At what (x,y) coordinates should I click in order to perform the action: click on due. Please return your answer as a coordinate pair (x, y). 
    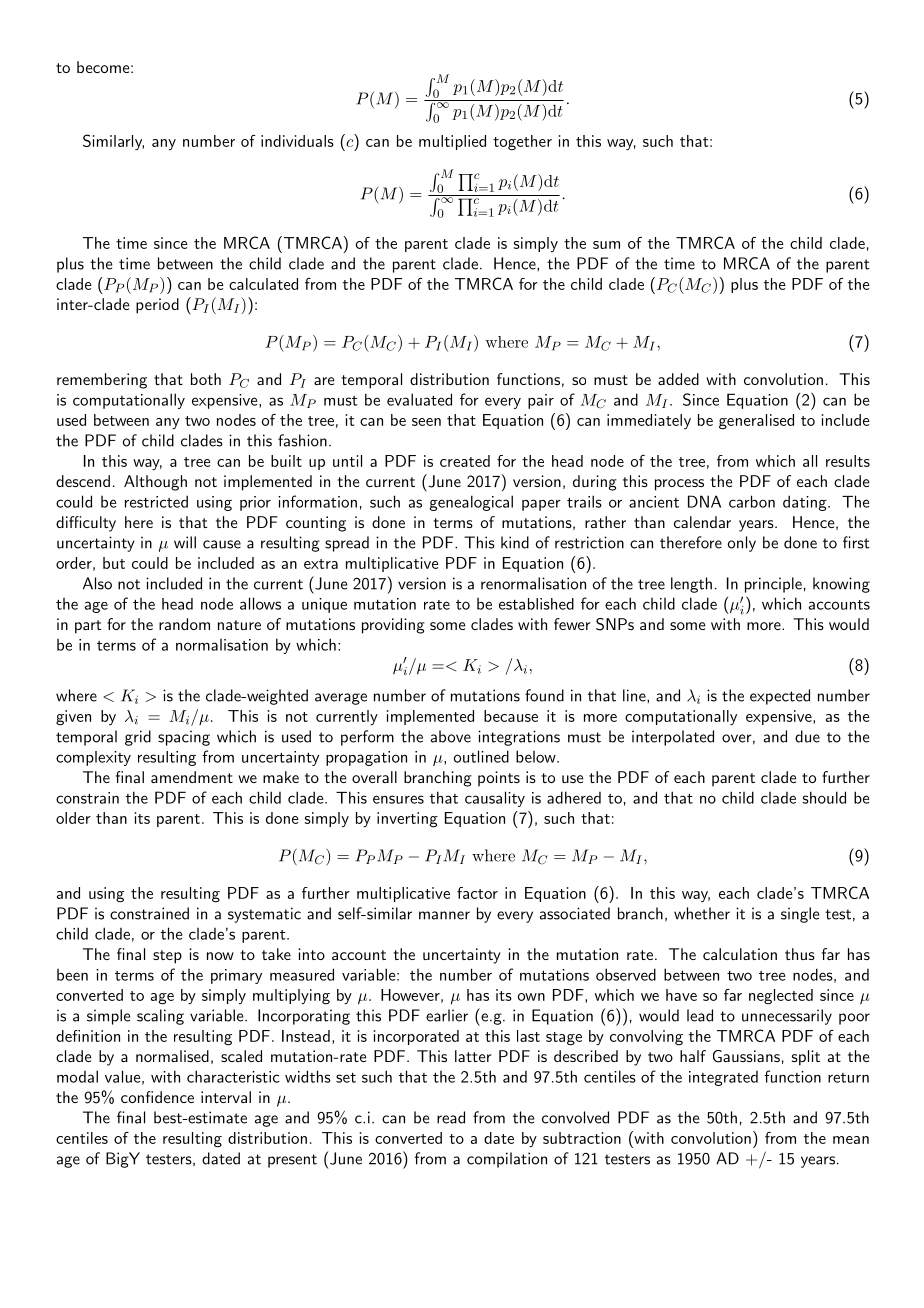
    Looking at the image, I should click on (807, 736).
